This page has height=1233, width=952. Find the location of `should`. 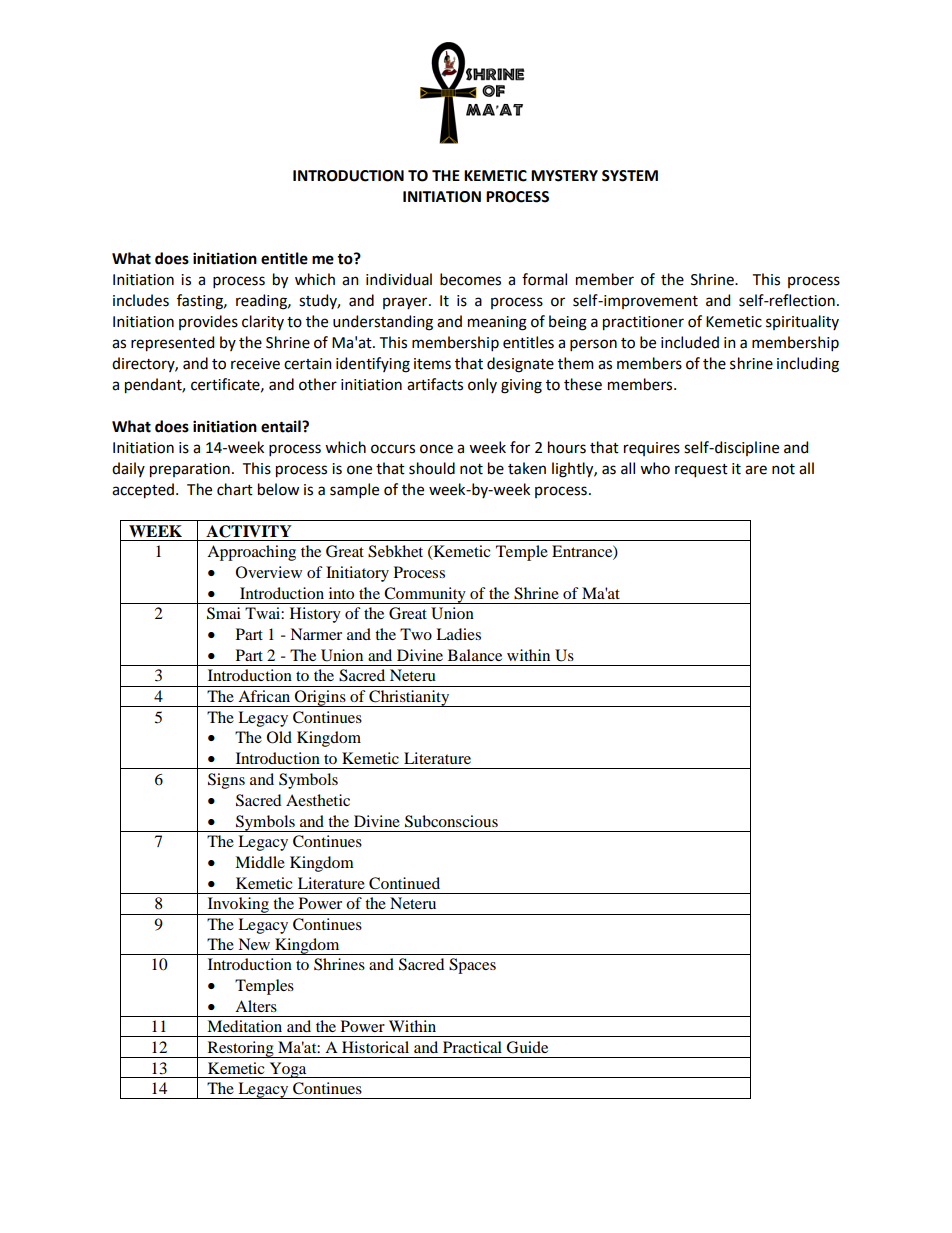

should is located at coordinates (432, 468).
